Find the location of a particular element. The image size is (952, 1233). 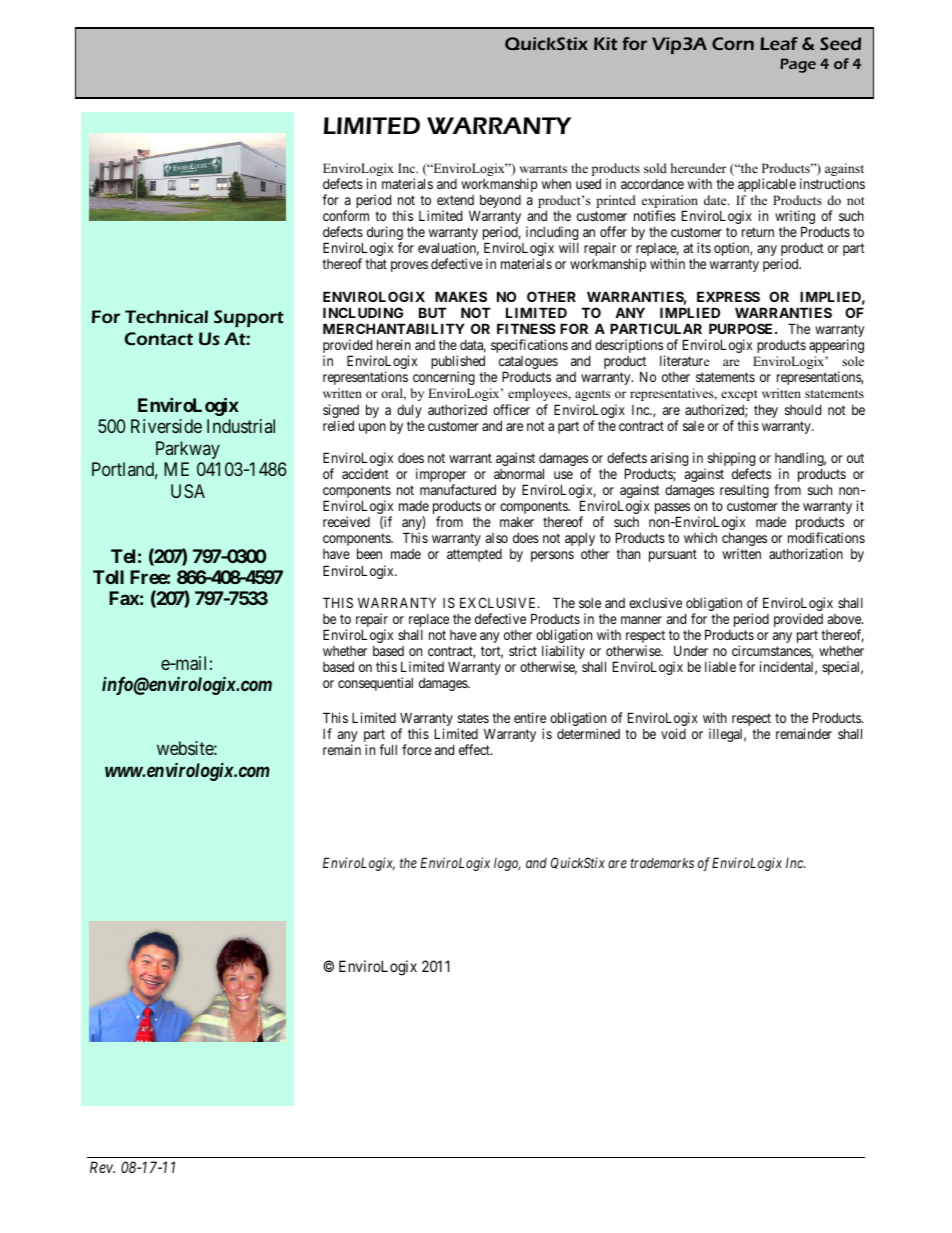

officer is located at coordinates (511, 409).
